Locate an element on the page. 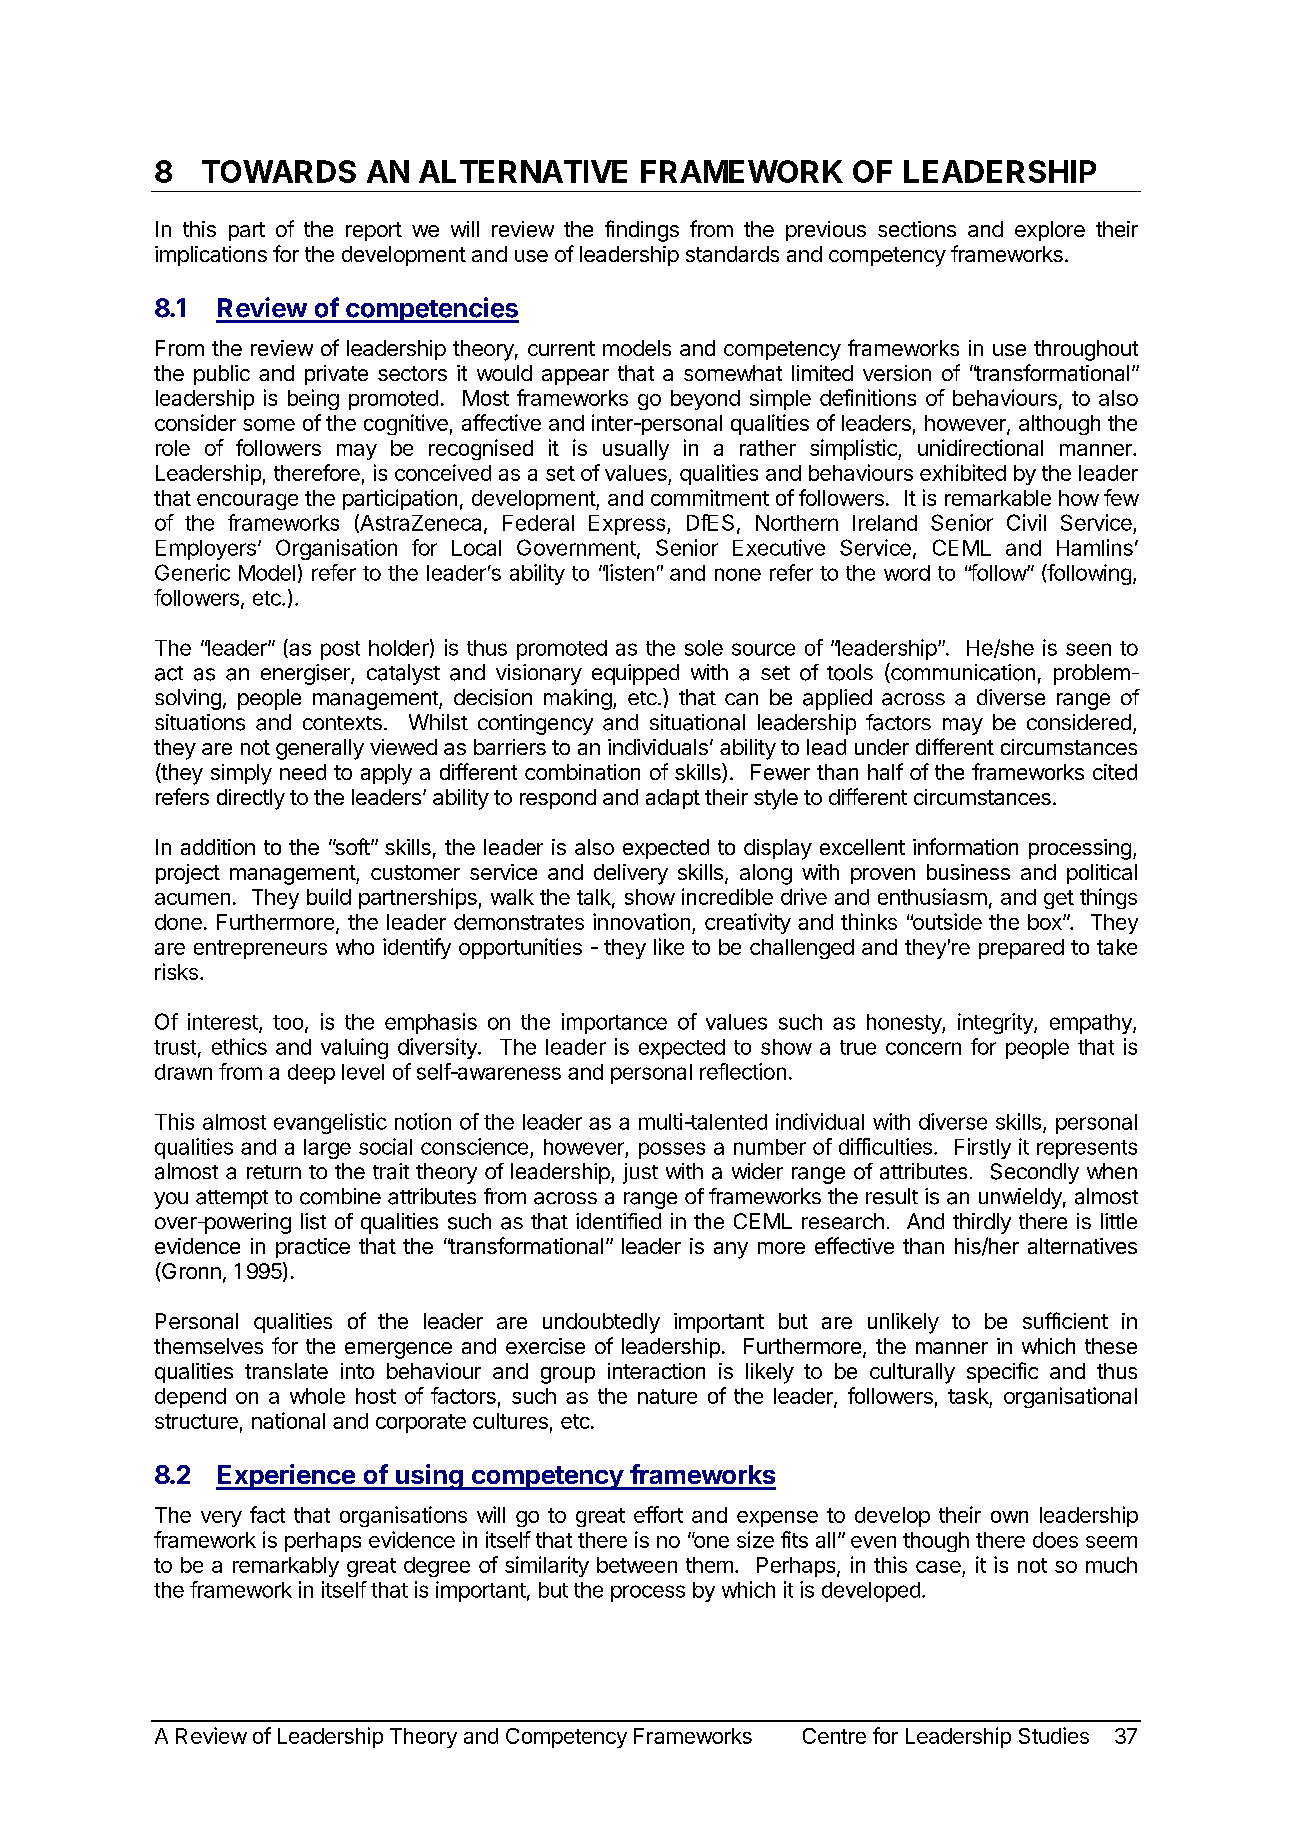  explore is located at coordinates (1050, 231).
